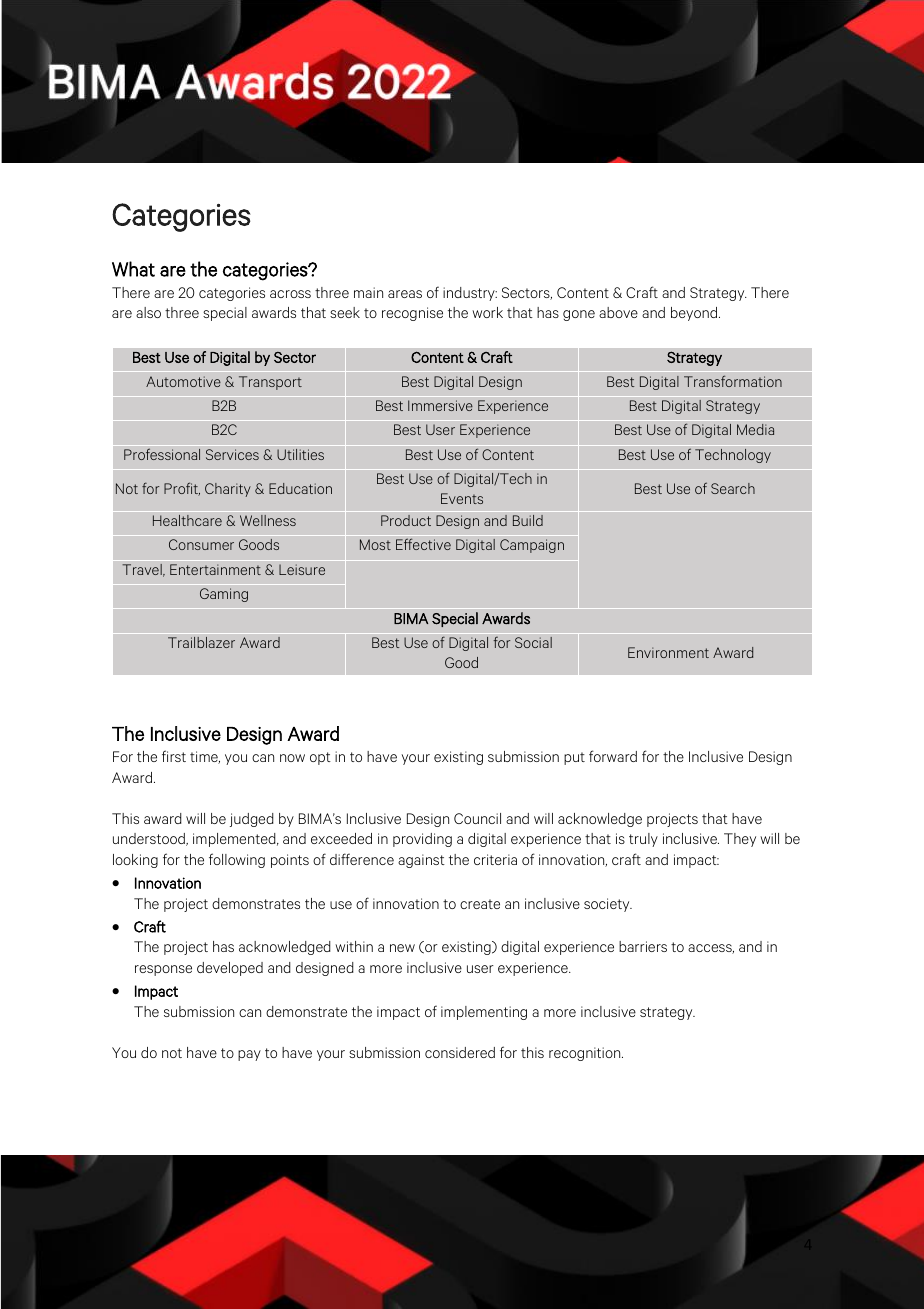 This image has width=924, height=1309. I want to click on beyond, so click(695, 314).
